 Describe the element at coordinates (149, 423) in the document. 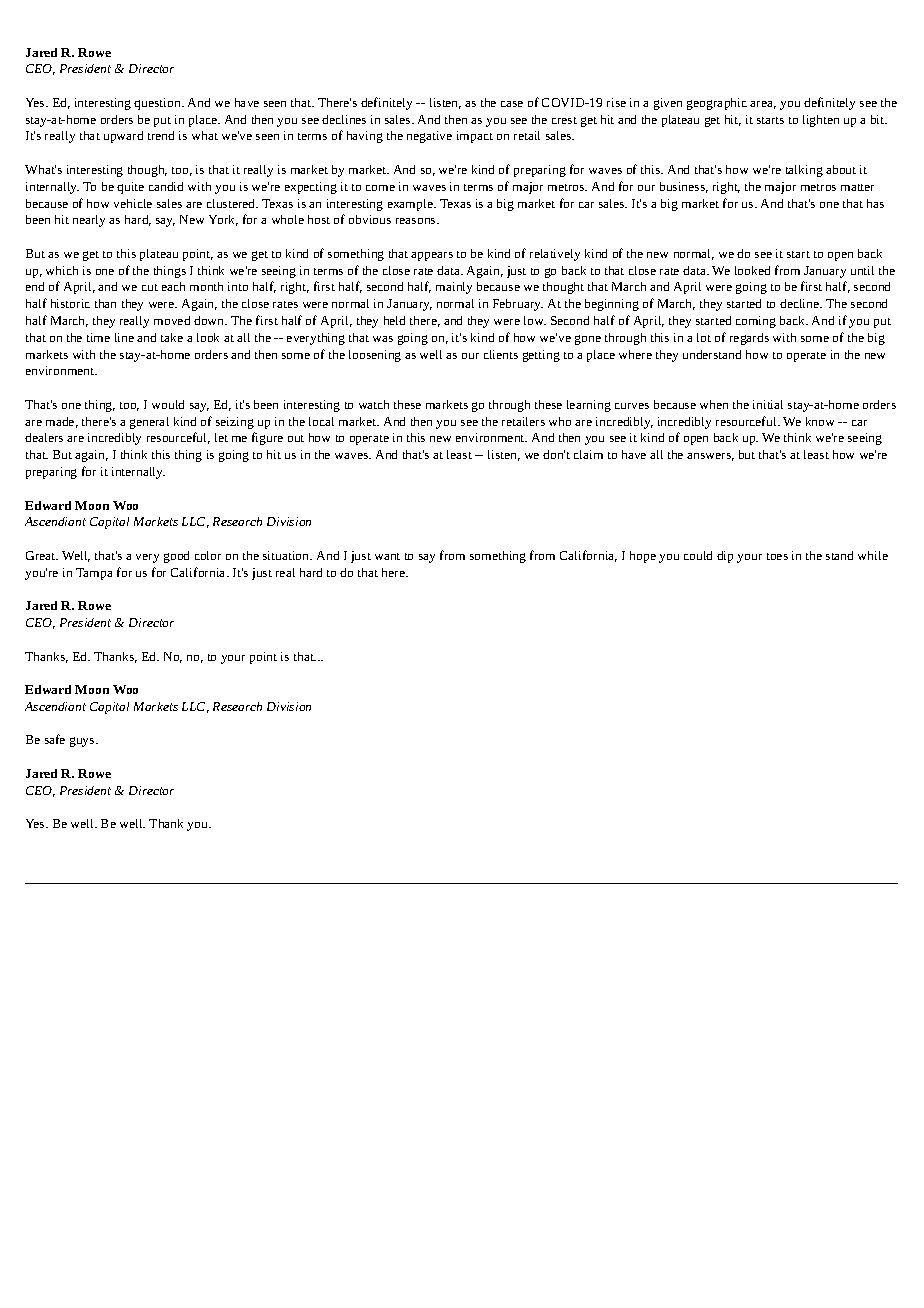

I see `general` at that location.
